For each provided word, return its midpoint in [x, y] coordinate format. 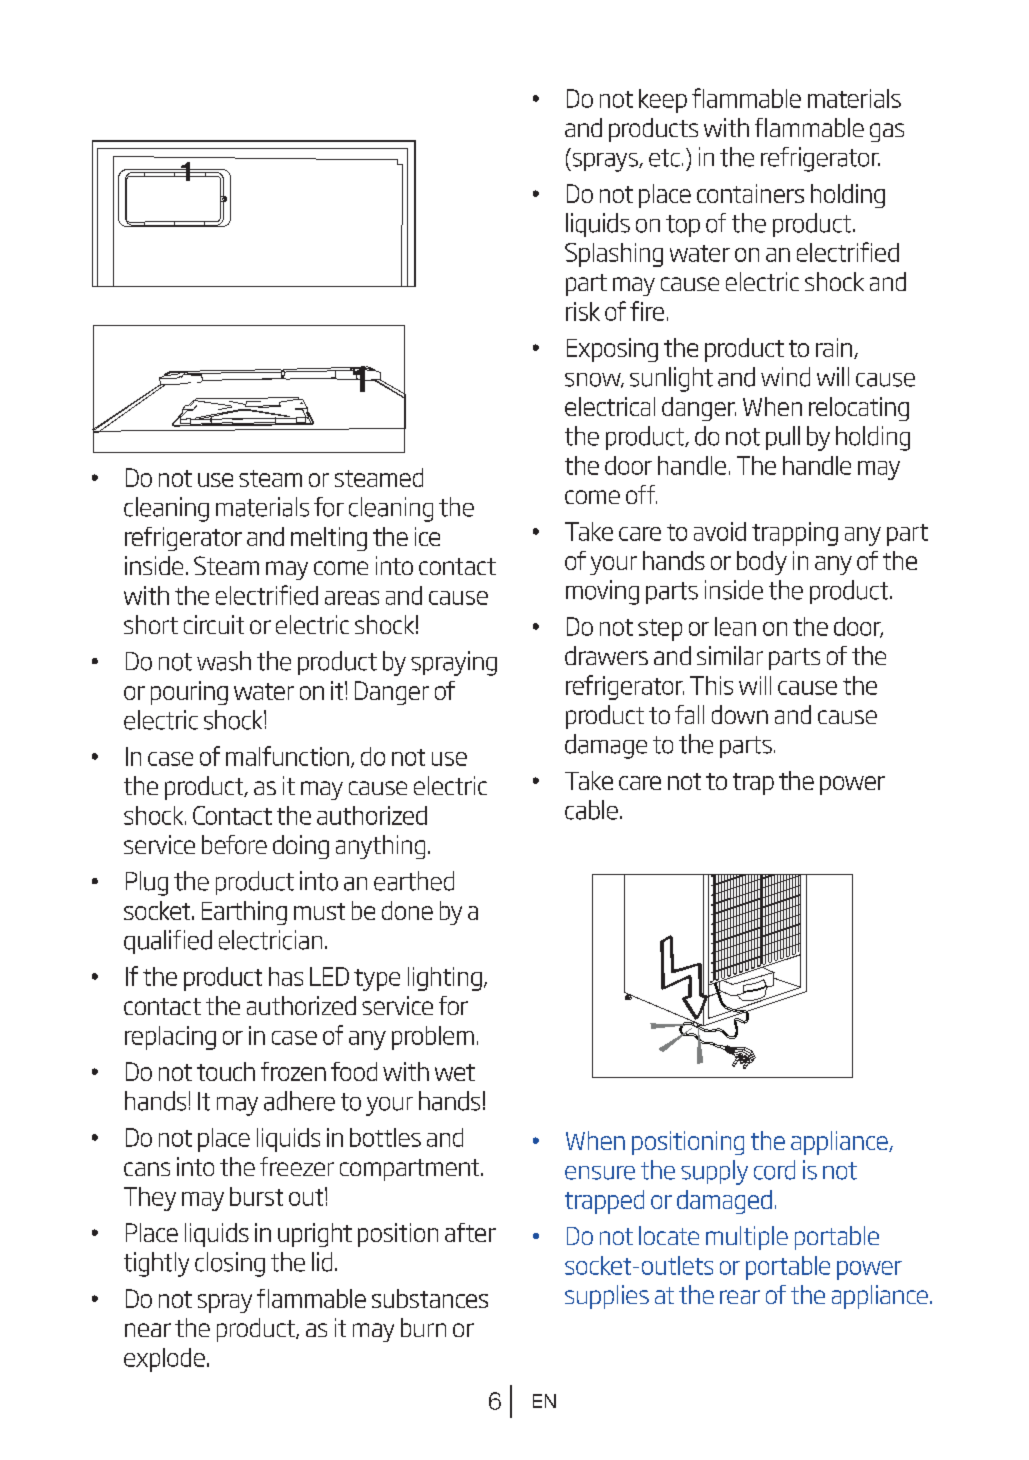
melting [329, 539]
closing [230, 1264]
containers [750, 193]
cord [774, 1170]
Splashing [614, 255]
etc [664, 158]
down [740, 714]
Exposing [612, 350]
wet [455, 1072]
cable [591, 810]
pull [783, 438]
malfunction [287, 756]
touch [226, 1071]
